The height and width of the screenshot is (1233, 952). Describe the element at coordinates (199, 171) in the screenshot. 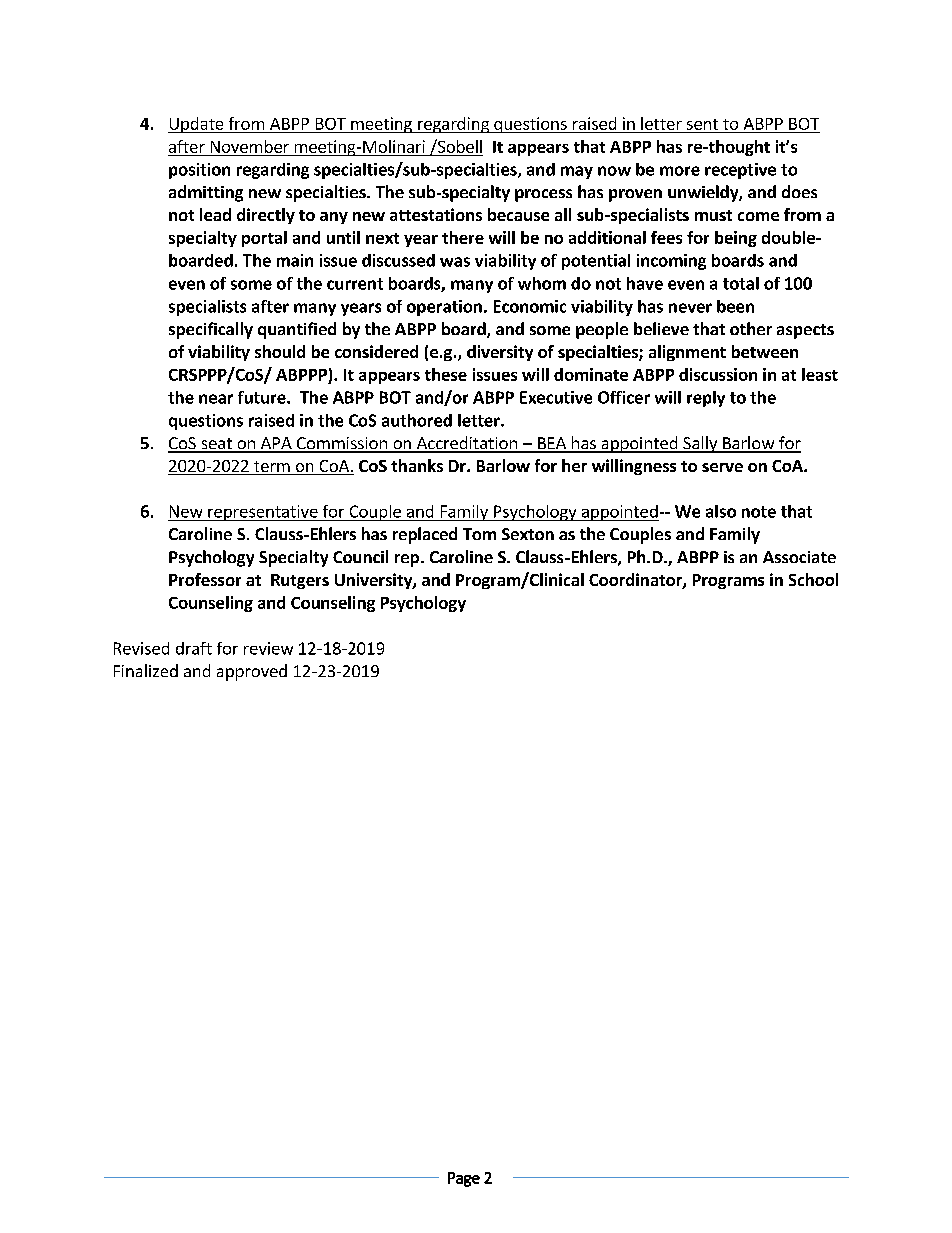

I see `position` at that location.
